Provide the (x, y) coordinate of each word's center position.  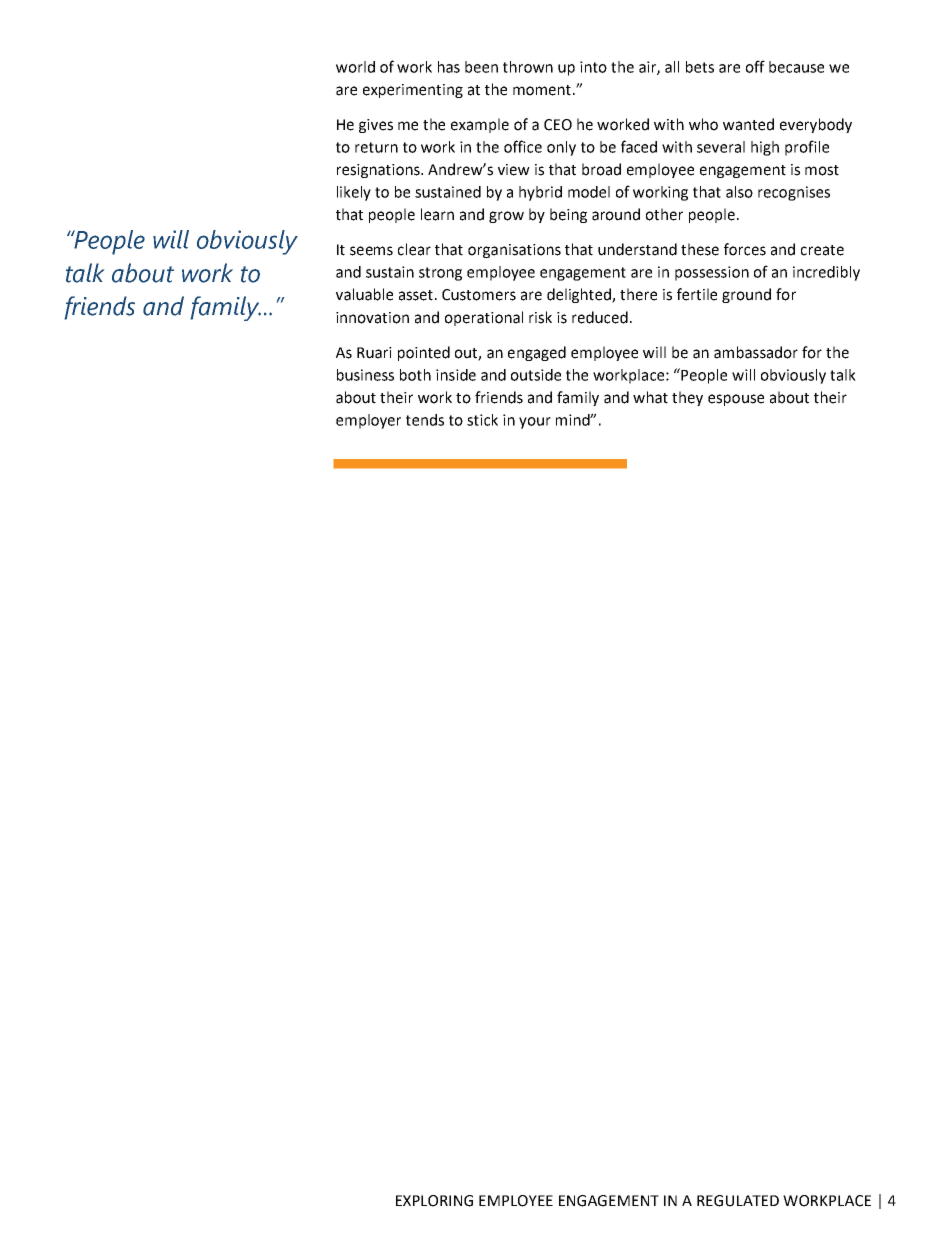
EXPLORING (434, 1201)
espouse (736, 400)
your (535, 423)
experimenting (413, 91)
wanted (748, 124)
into (593, 67)
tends (425, 420)
